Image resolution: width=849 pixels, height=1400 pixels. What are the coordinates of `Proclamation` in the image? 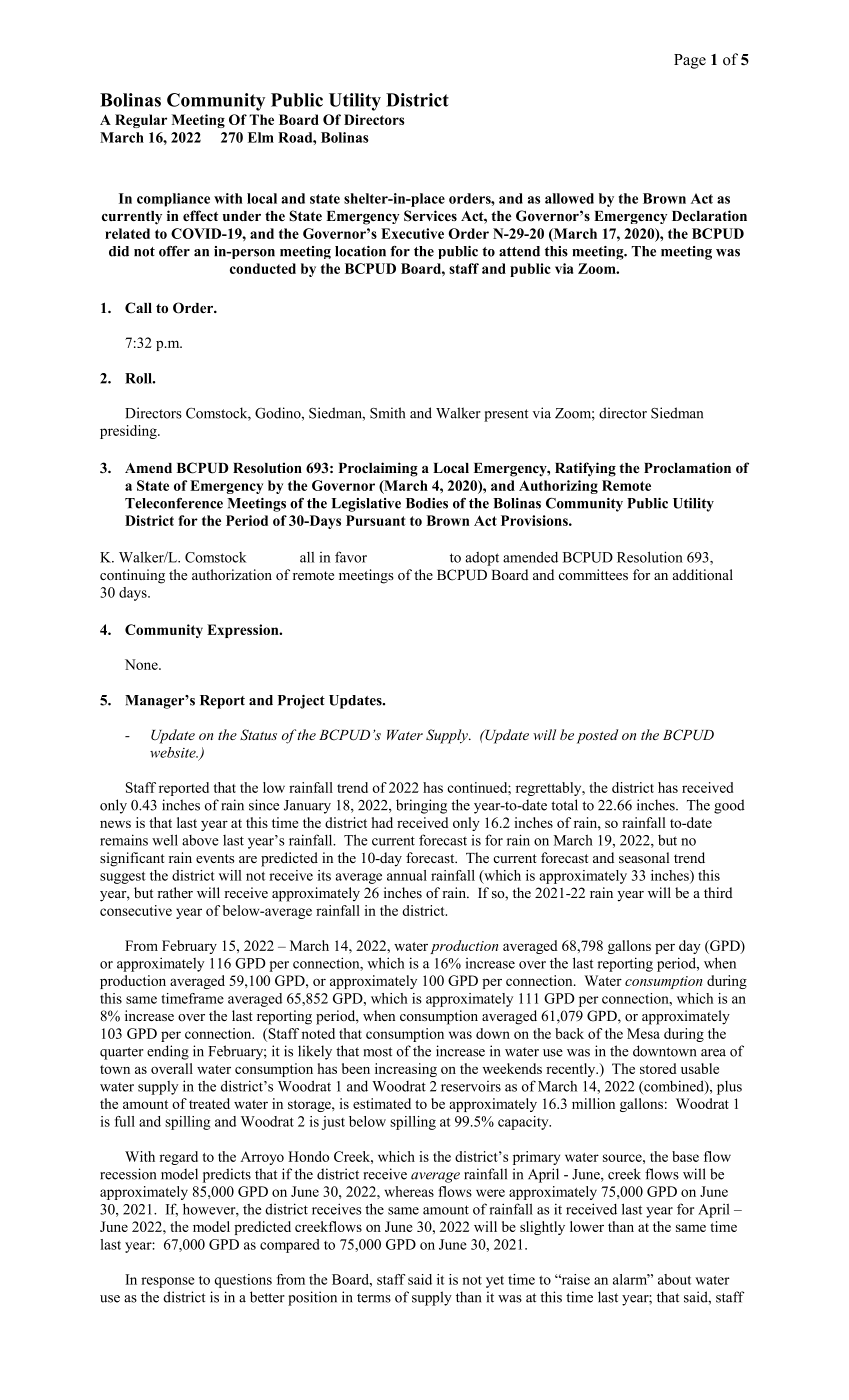 It's located at (687, 468).
